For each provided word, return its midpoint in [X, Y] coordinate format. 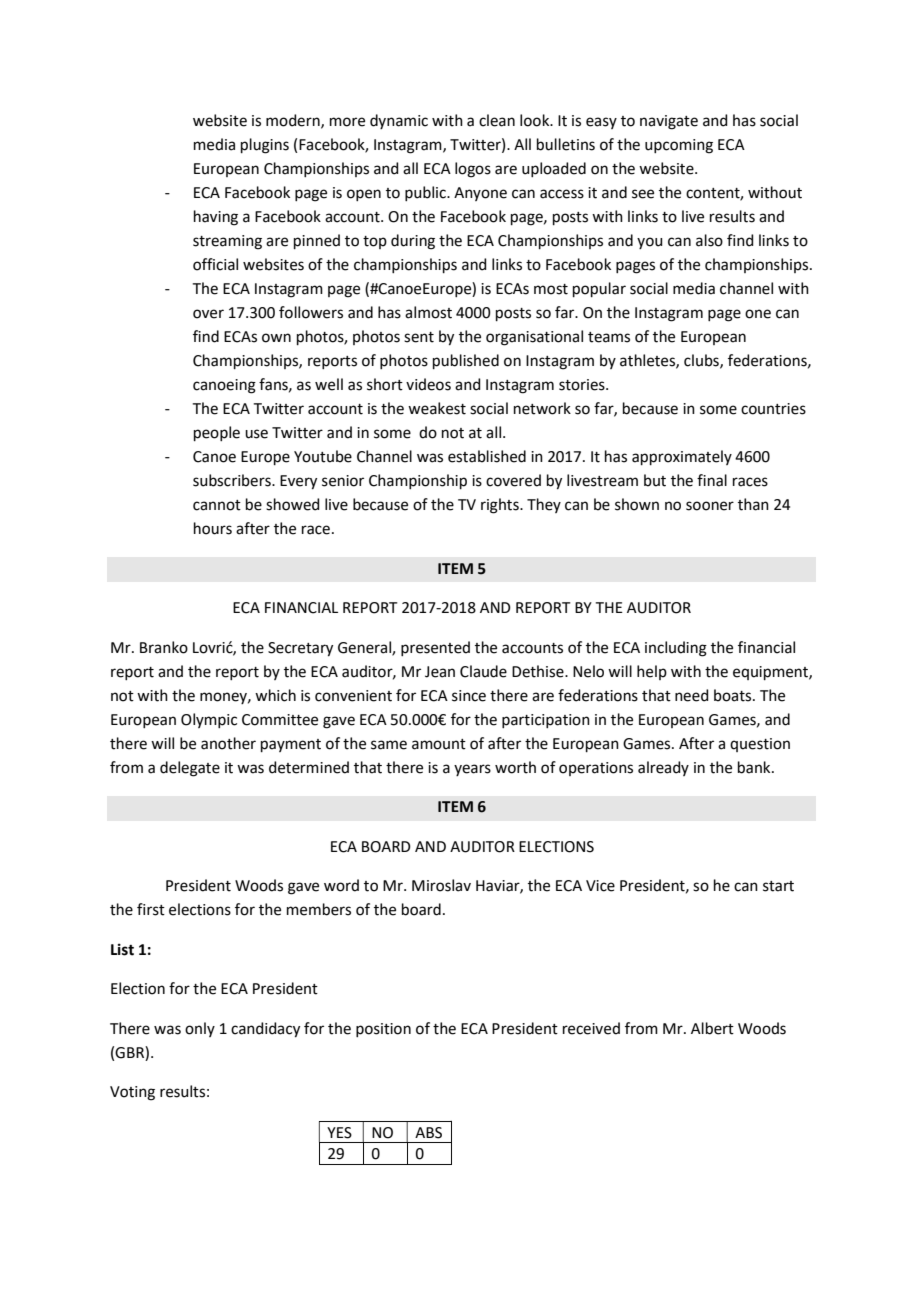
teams [609, 337]
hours [213, 528]
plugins [265, 146]
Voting [132, 1093]
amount [439, 744]
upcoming [679, 146]
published [466, 361]
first [151, 909]
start [778, 886]
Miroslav [441, 885]
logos [473, 170]
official [215, 264]
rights [501, 506]
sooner [710, 506]
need [692, 695]
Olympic [209, 720]
